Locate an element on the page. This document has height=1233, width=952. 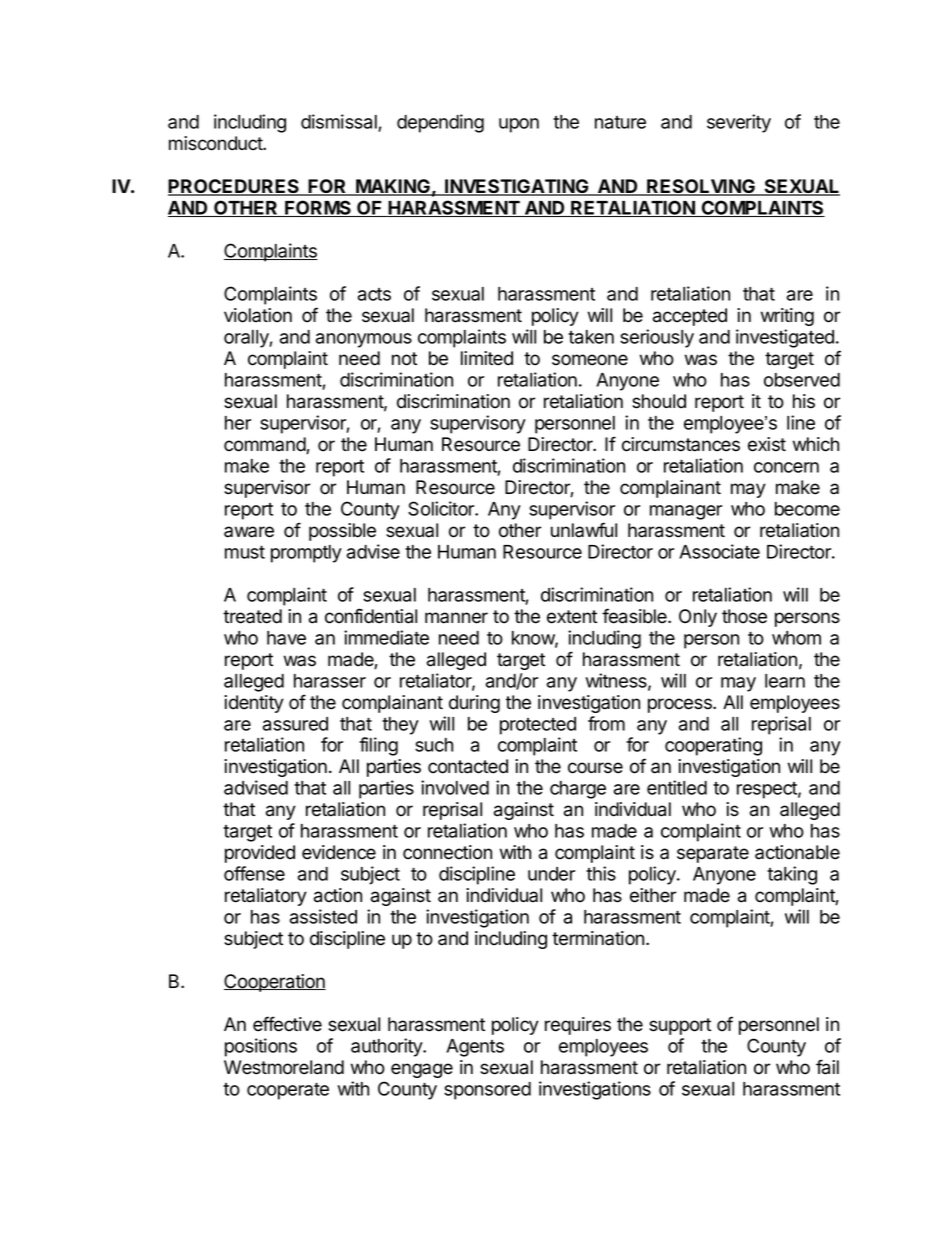
severity is located at coordinates (739, 123).
